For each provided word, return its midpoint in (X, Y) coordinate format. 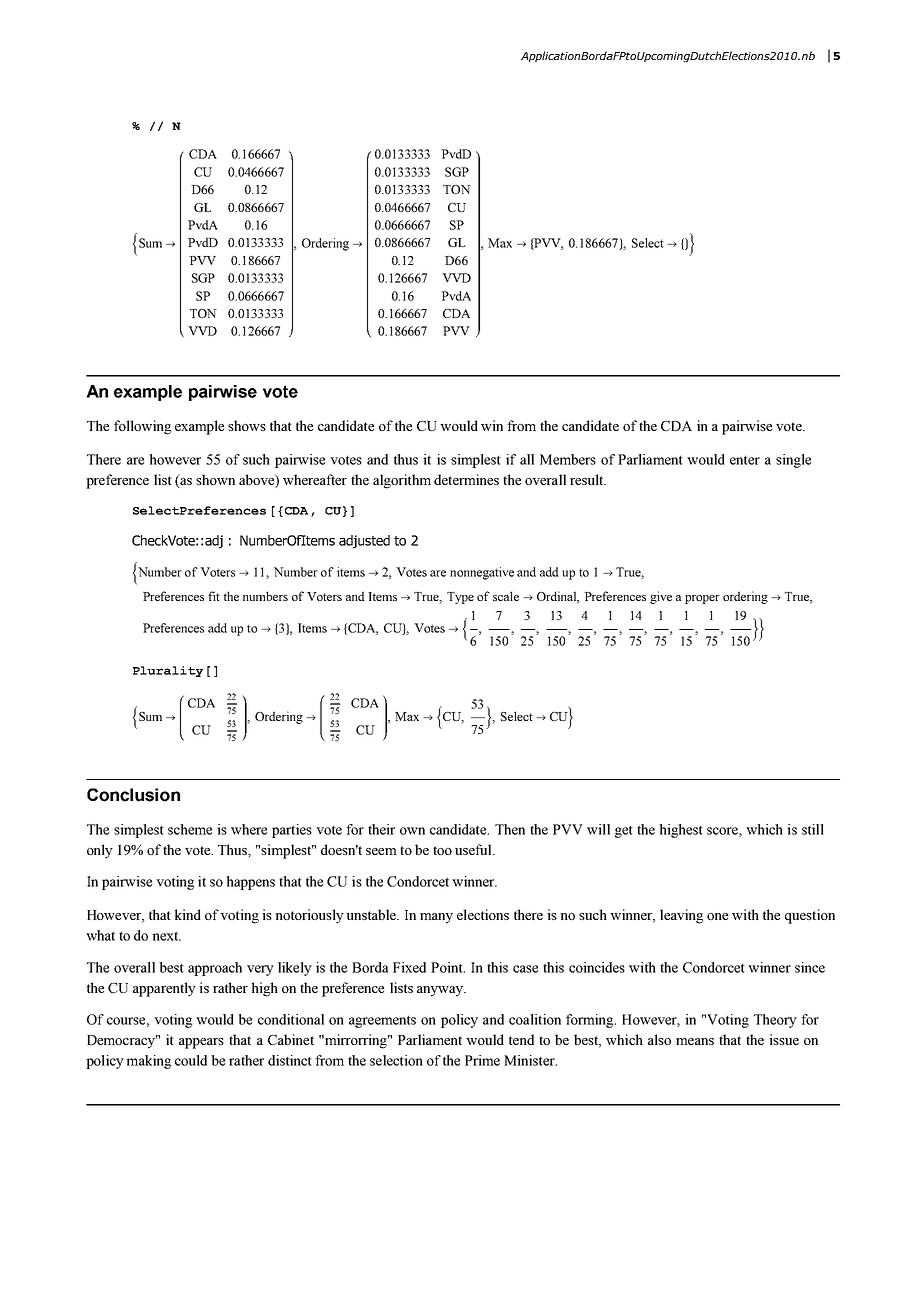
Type (460, 598)
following (142, 427)
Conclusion (133, 795)
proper (702, 599)
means (695, 1041)
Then (510, 829)
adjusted (364, 542)
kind (187, 914)
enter (745, 460)
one (717, 916)
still (813, 829)
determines (466, 479)
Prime (482, 1060)
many (436, 918)
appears (201, 1043)
